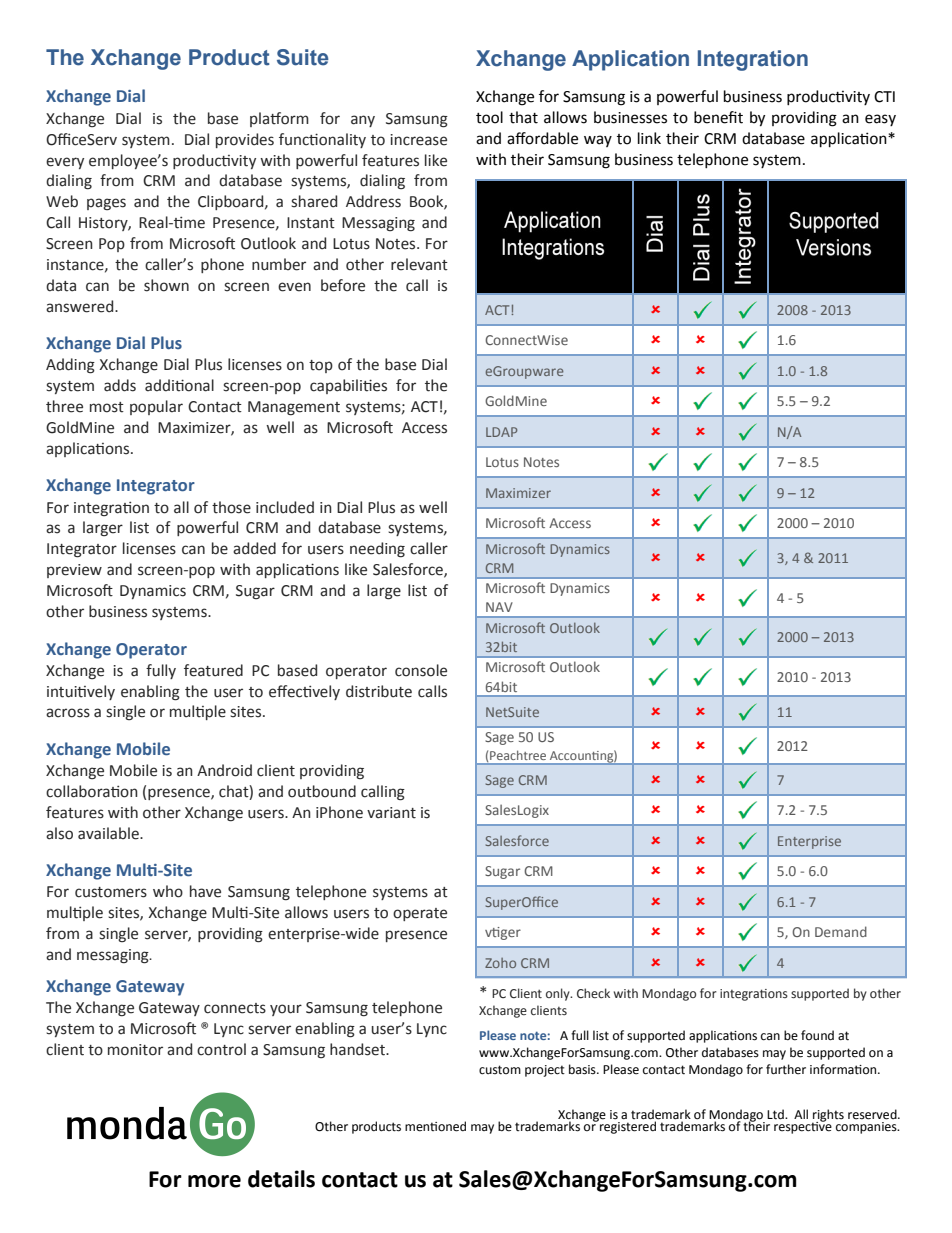  What do you see at coordinates (718, 117) in the document?
I see `benefit` at bounding box center [718, 117].
